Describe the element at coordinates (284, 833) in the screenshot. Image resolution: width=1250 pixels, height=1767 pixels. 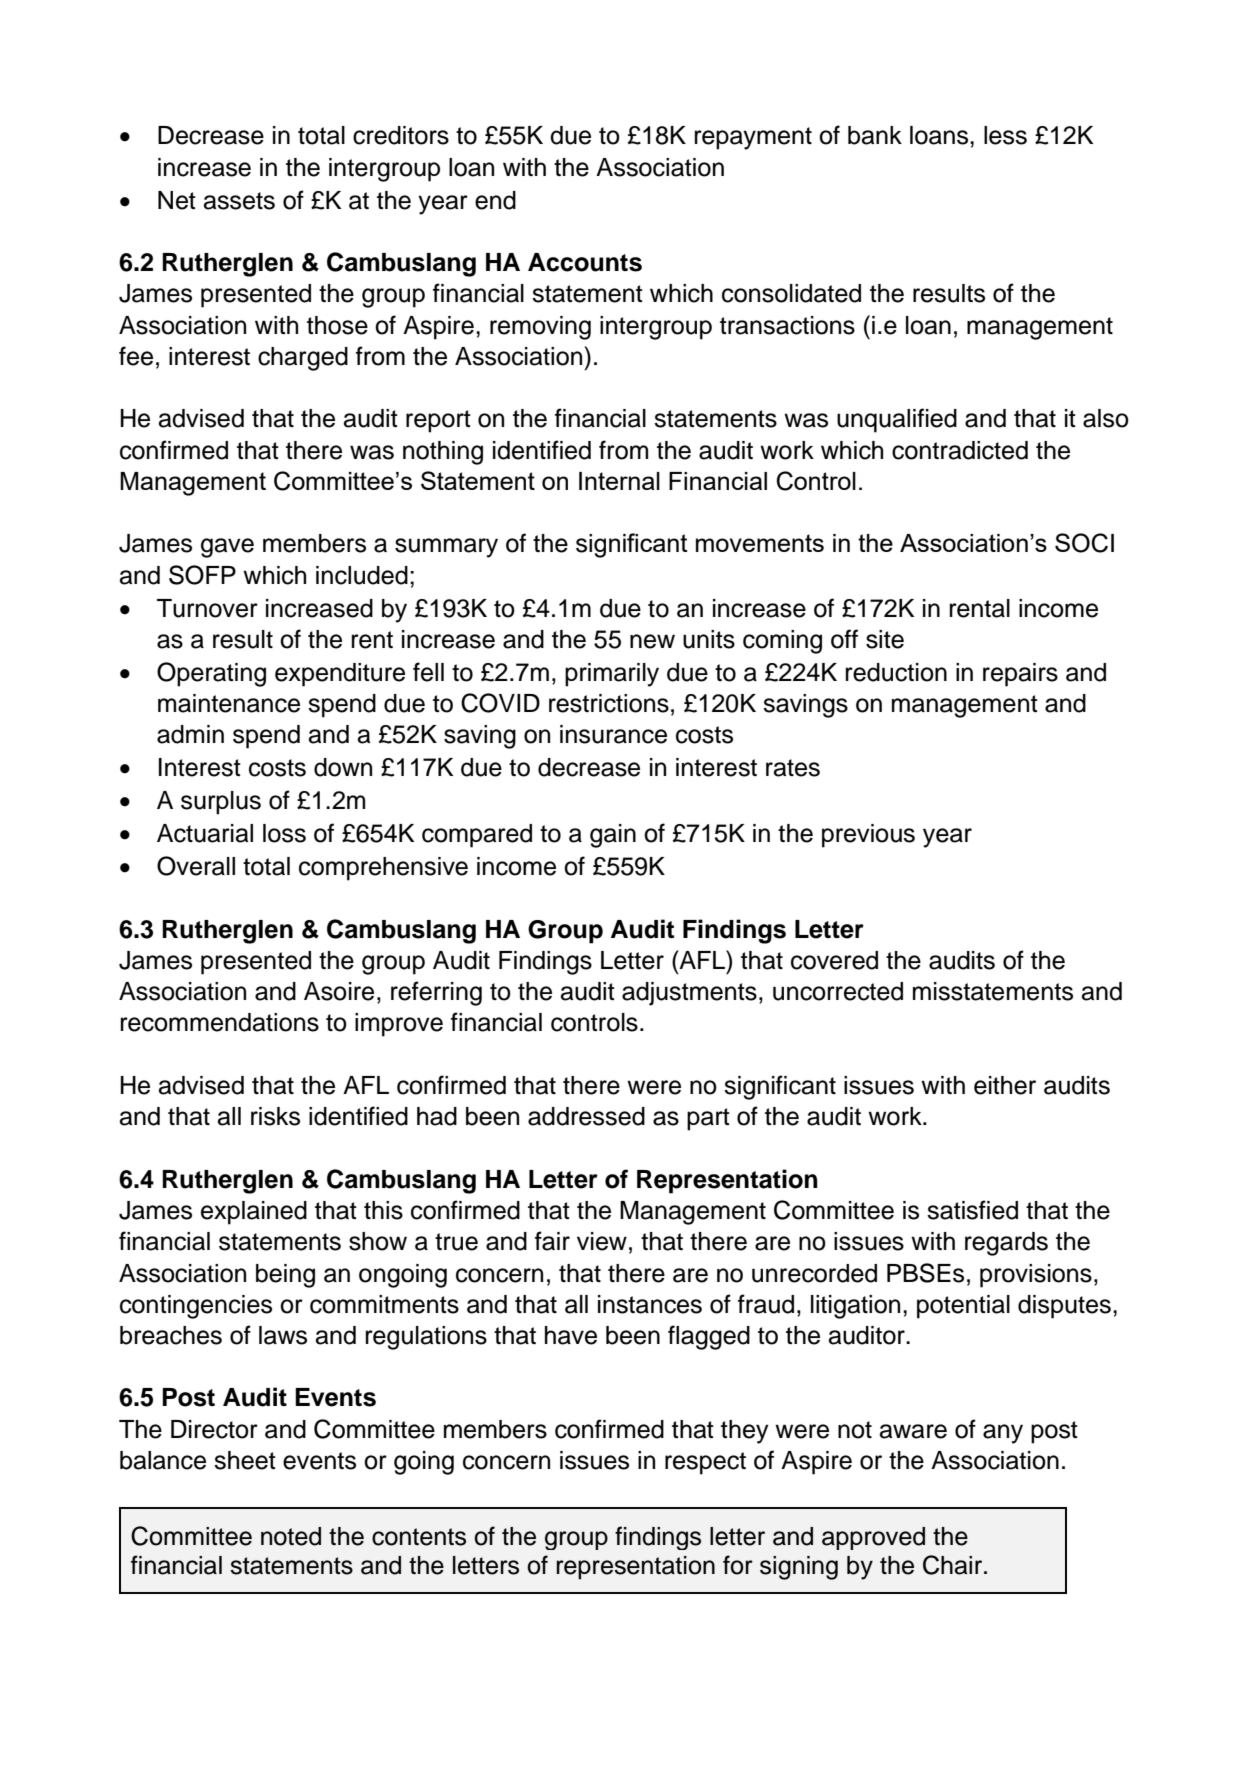
I see `loss` at that location.
